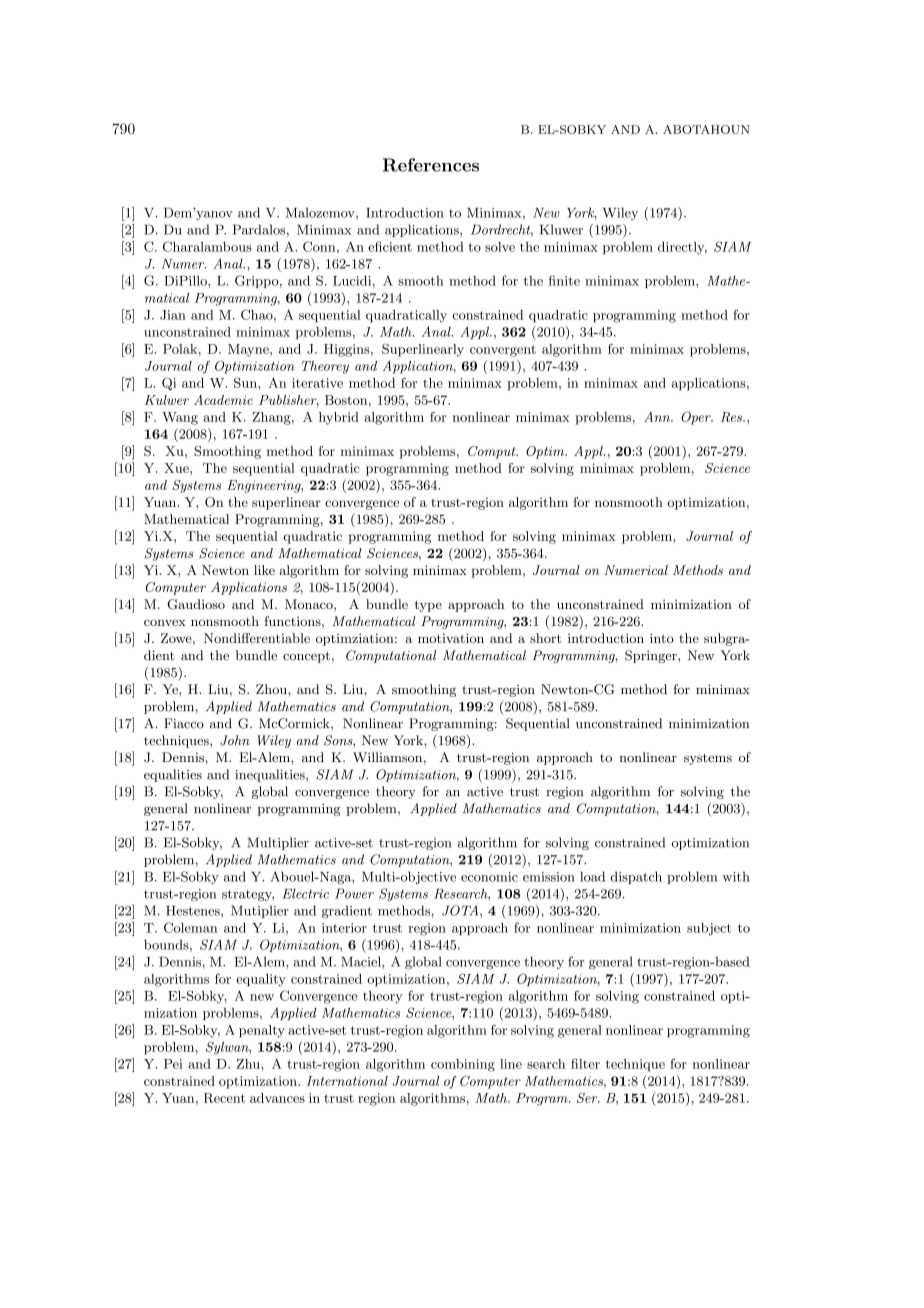  What do you see at coordinates (662, 638) in the screenshot?
I see `into` at bounding box center [662, 638].
